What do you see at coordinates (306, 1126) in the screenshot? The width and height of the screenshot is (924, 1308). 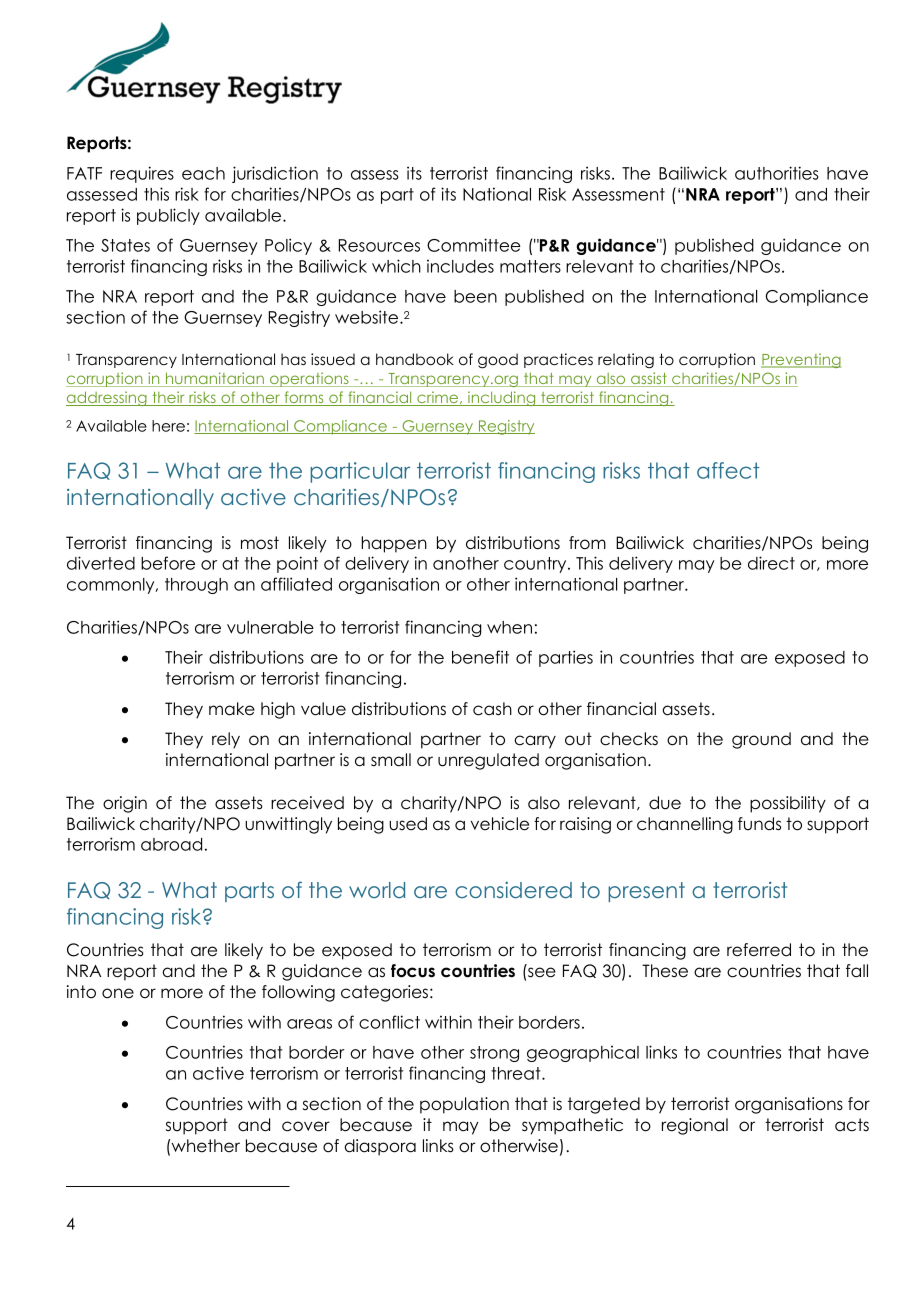 I see `cover` at bounding box center [306, 1126].
